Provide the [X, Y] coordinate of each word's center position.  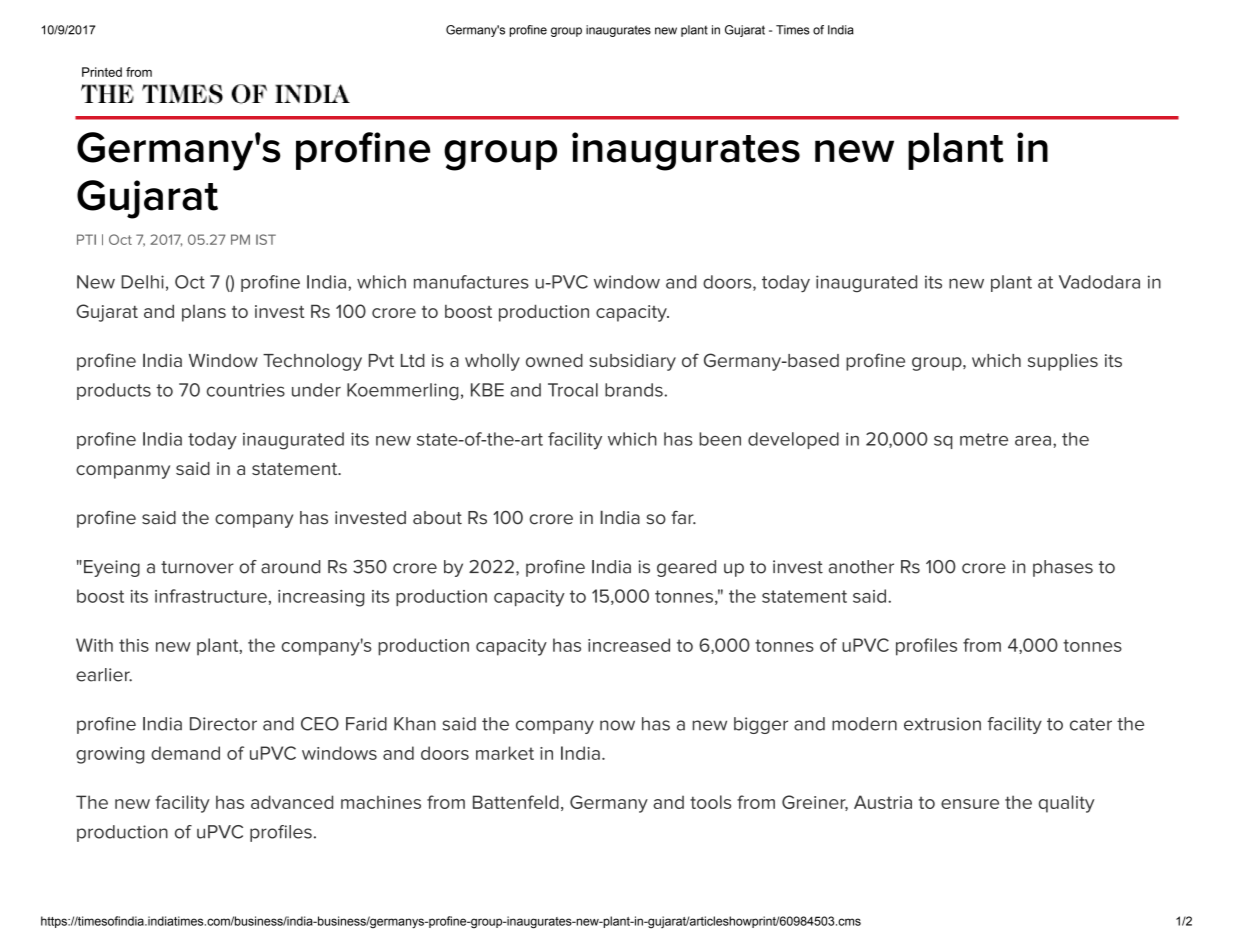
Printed [102, 72]
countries [246, 390]
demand [185, 753]
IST [266, 239]
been [720, 439]
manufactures [471, 282]
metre [984, 439]
